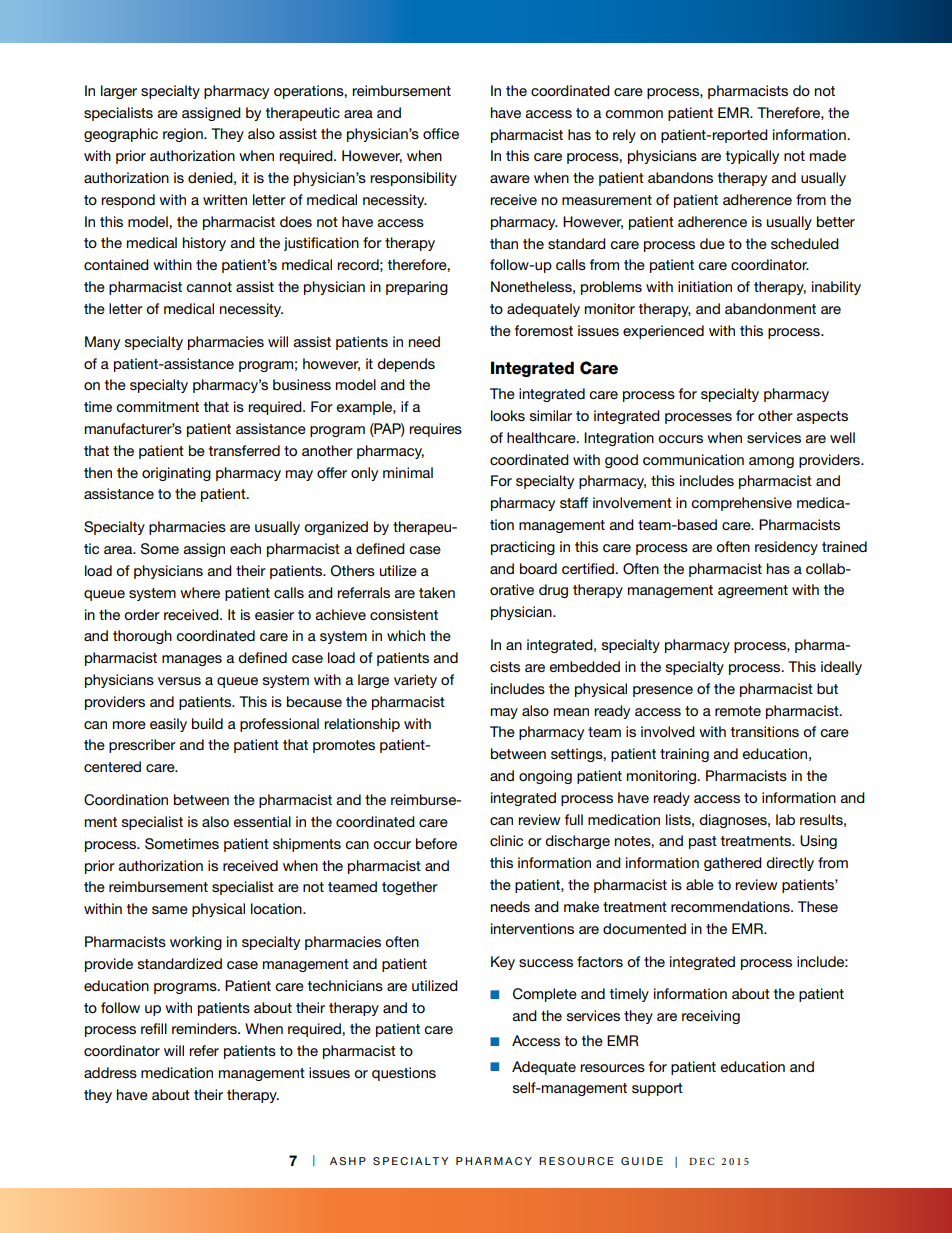  What do you see at coordinates (738, 711) in the screenshot?
I see `remote` at bounding box center [738, 711].
